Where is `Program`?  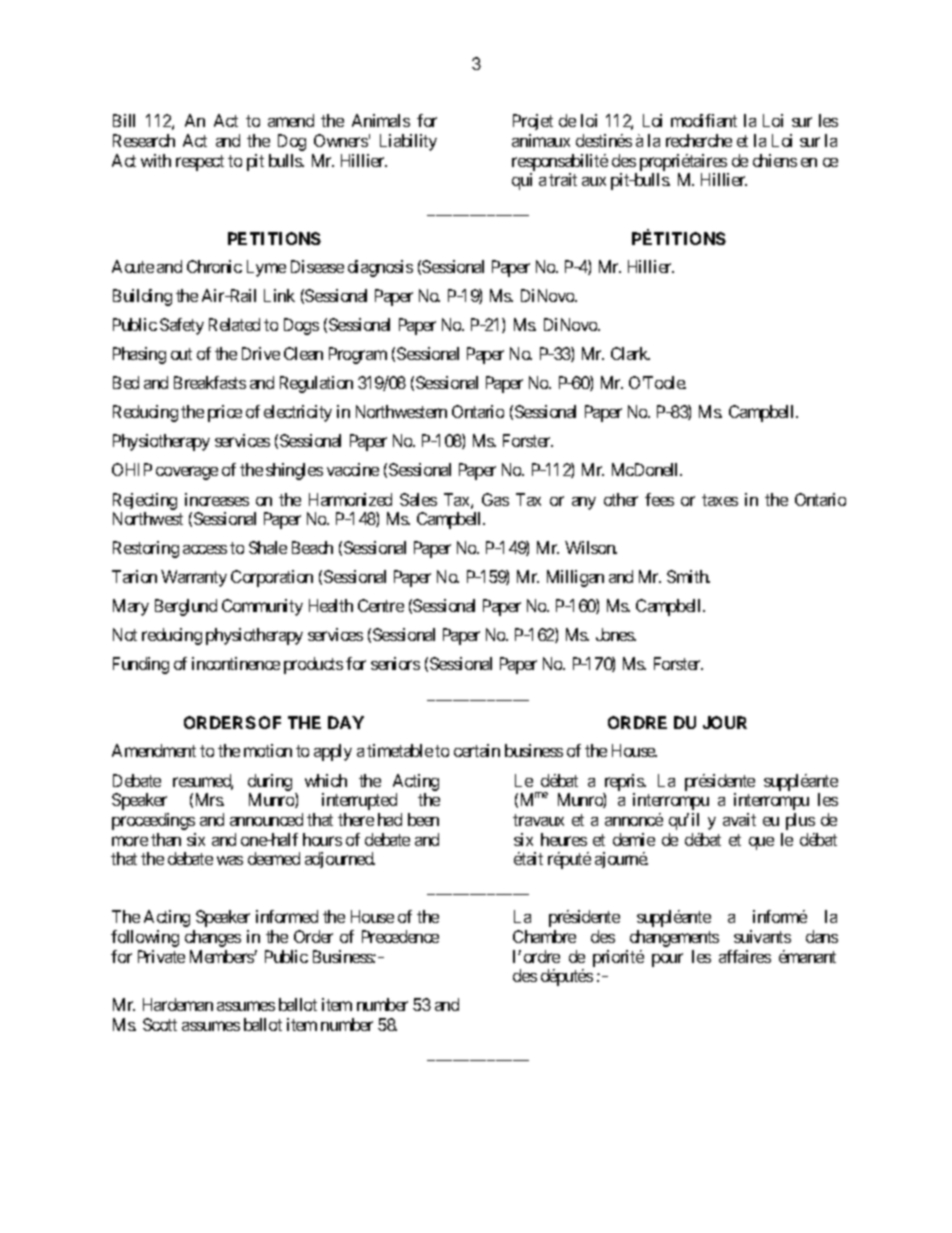 Program is located at coordinates (358, 355).
